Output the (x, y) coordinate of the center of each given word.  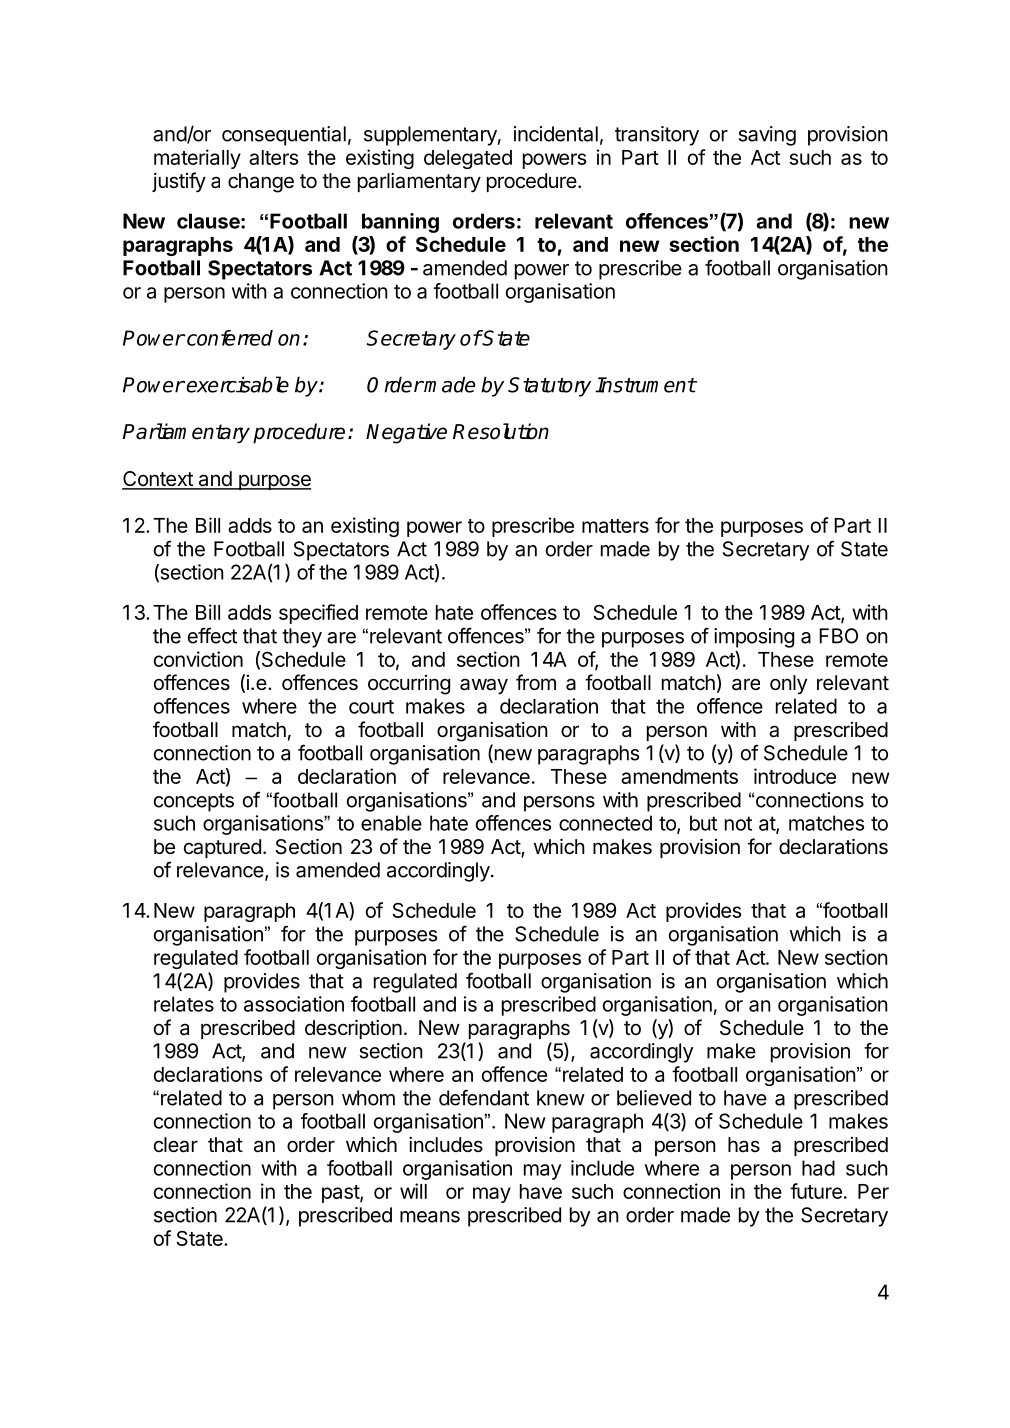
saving (767, 136)
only (788, 684)
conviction (198, 659)
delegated (468, 159)
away (484, 686)
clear (176, 1145)
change (261, 183)
